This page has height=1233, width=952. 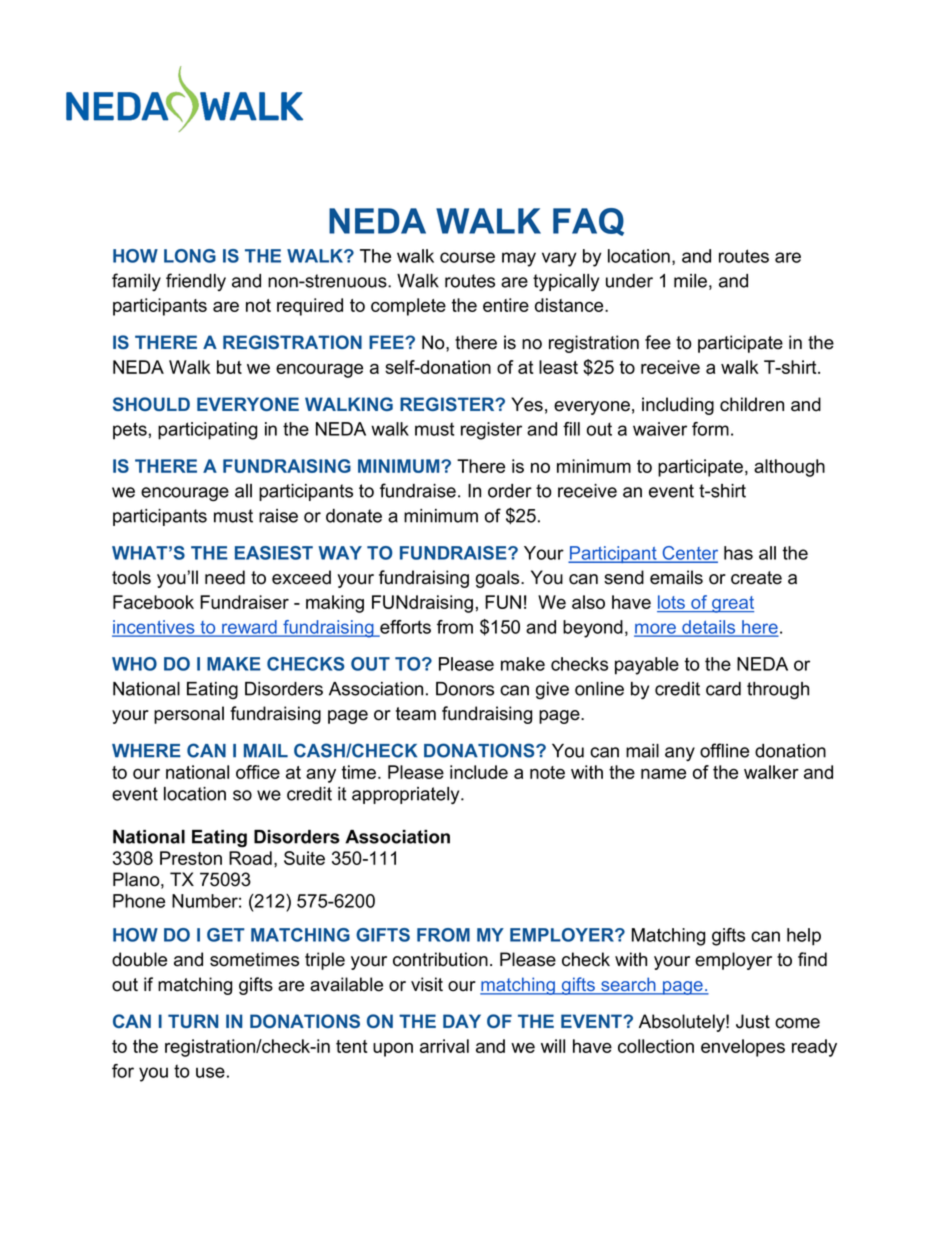 I want to click on office, so click(x=258, y=772).
